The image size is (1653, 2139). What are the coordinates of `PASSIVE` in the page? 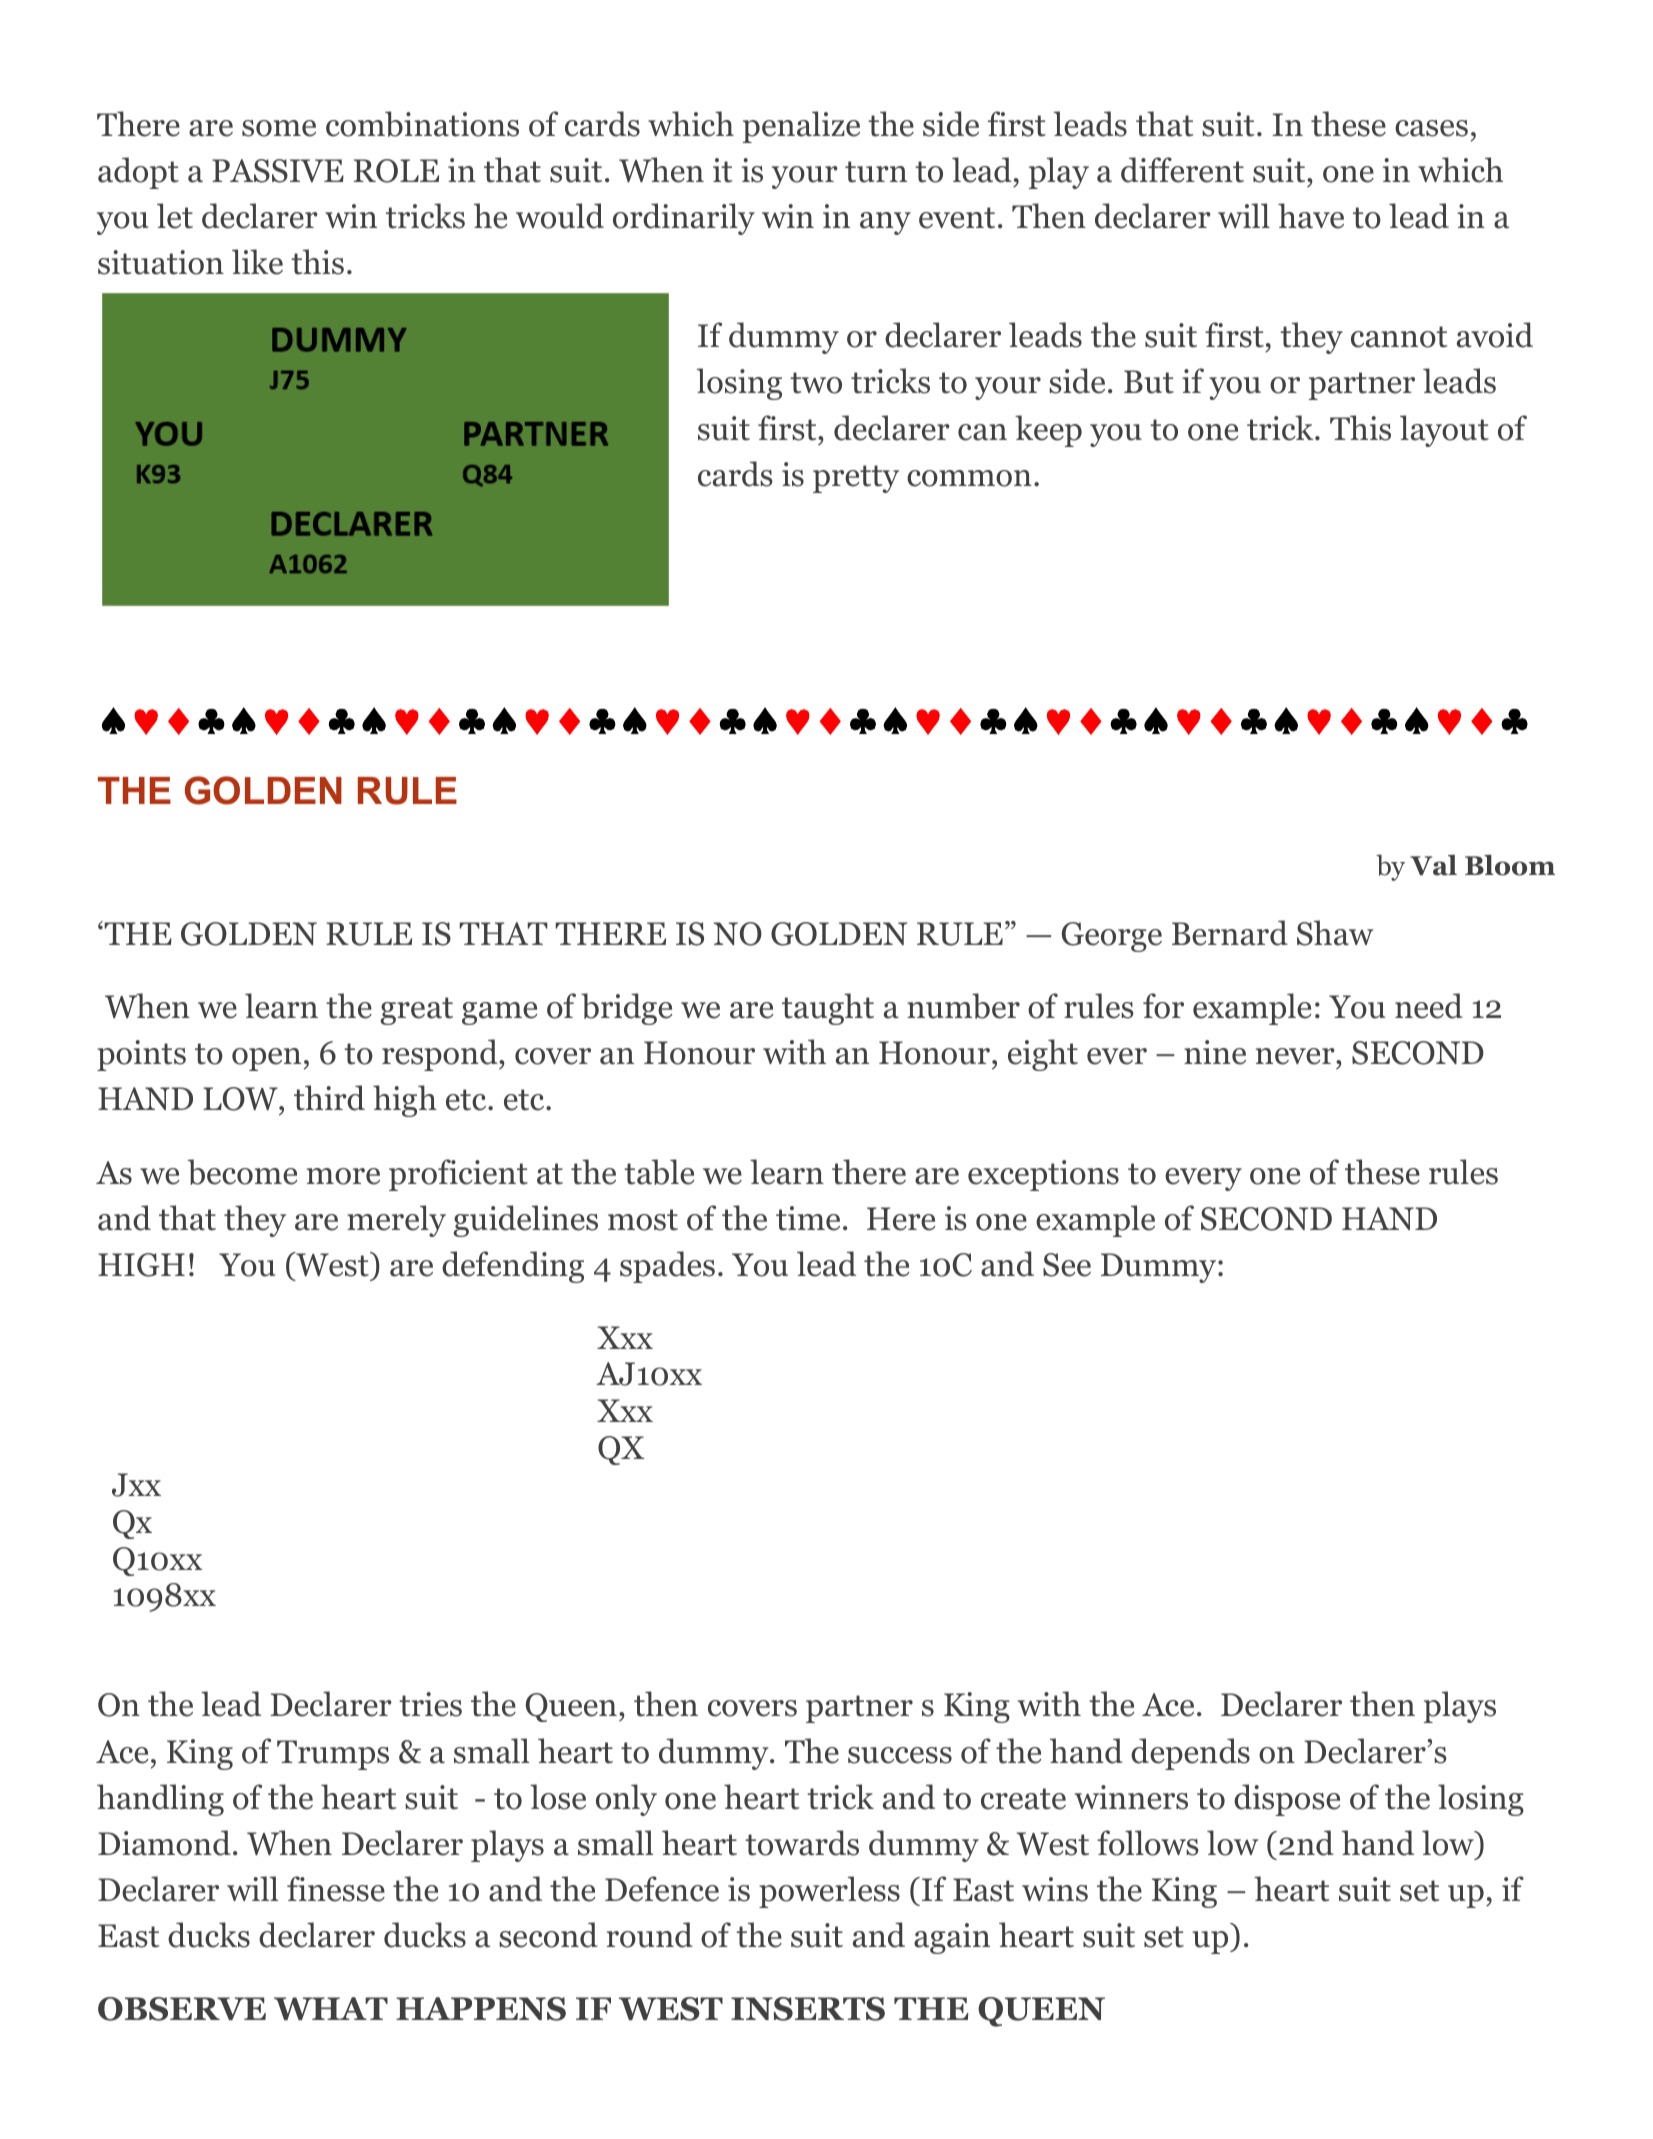 It's located at (278, 171).
